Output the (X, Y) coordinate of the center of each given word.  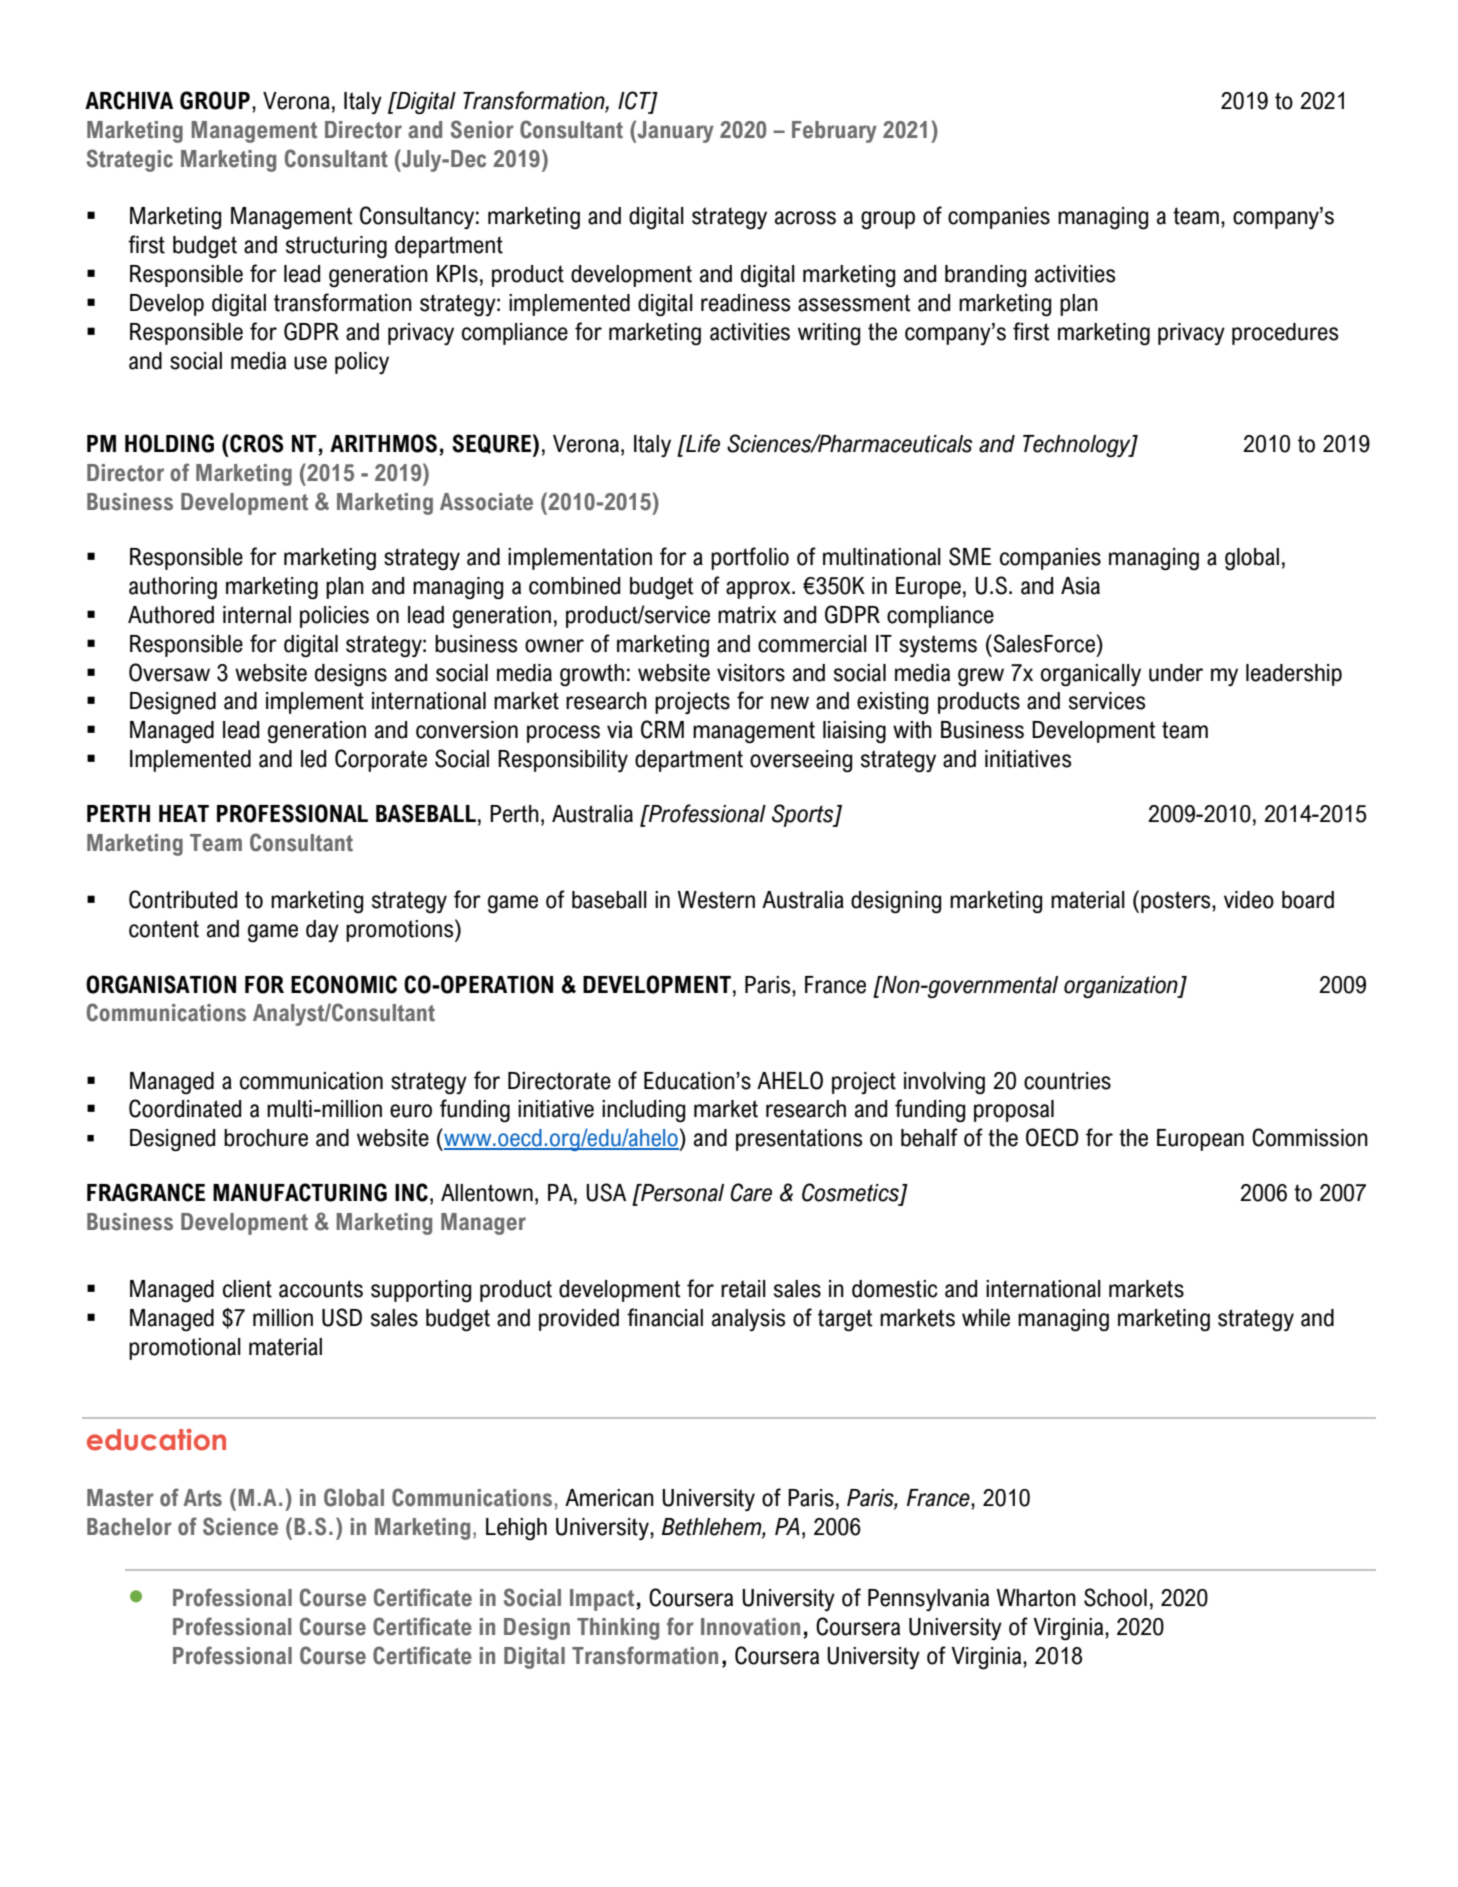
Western (716, 900)
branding (985, 276)
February (834, 132)
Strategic (130, 160)
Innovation (750, 1627)
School (1115, 1597)
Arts (203, 1498)
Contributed (183, 899)
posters (1177, 902)
